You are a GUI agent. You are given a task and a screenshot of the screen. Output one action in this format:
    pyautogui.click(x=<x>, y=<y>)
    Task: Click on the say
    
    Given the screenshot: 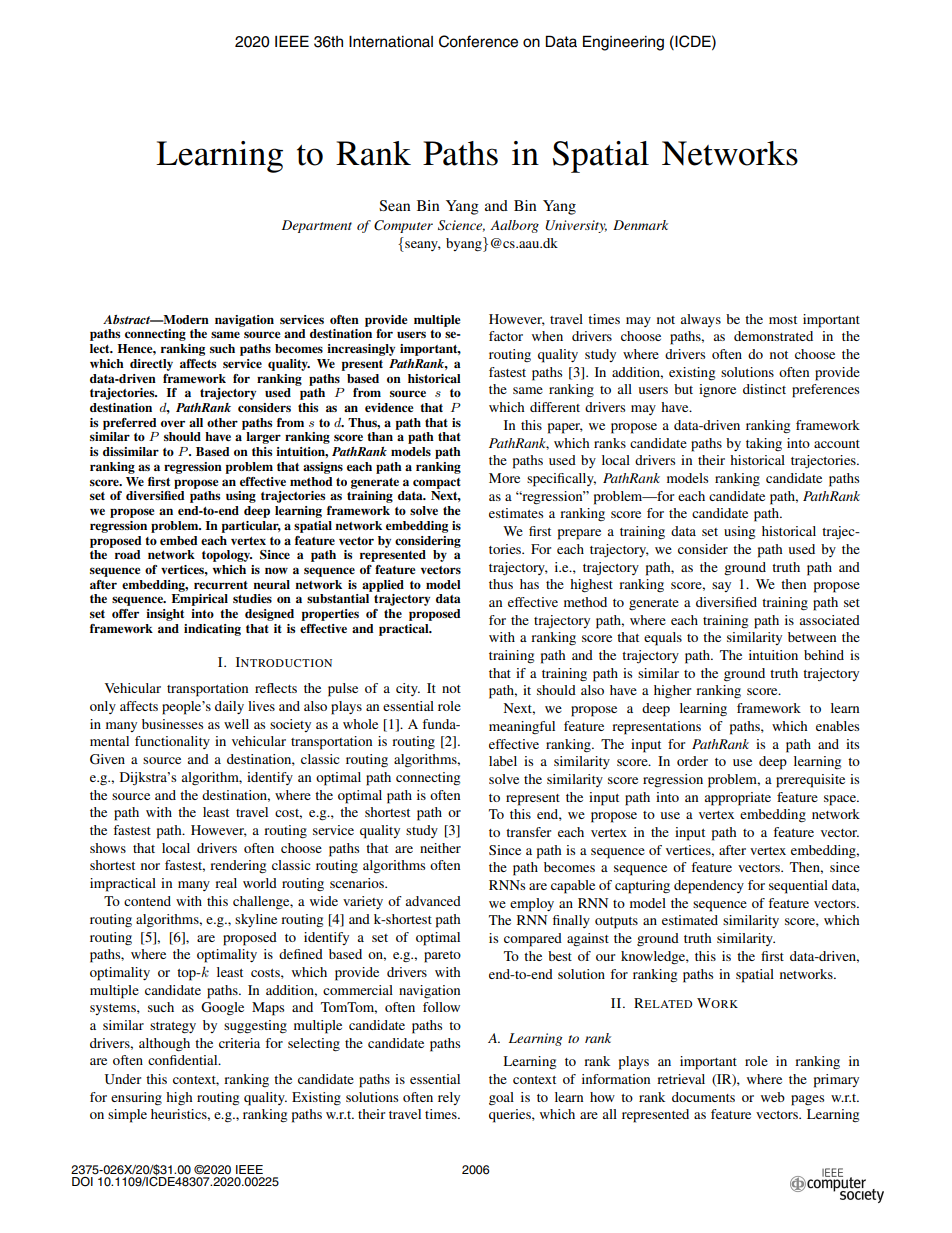 What is the action you would take?
    pyautogui.click(x=721, y=587)
